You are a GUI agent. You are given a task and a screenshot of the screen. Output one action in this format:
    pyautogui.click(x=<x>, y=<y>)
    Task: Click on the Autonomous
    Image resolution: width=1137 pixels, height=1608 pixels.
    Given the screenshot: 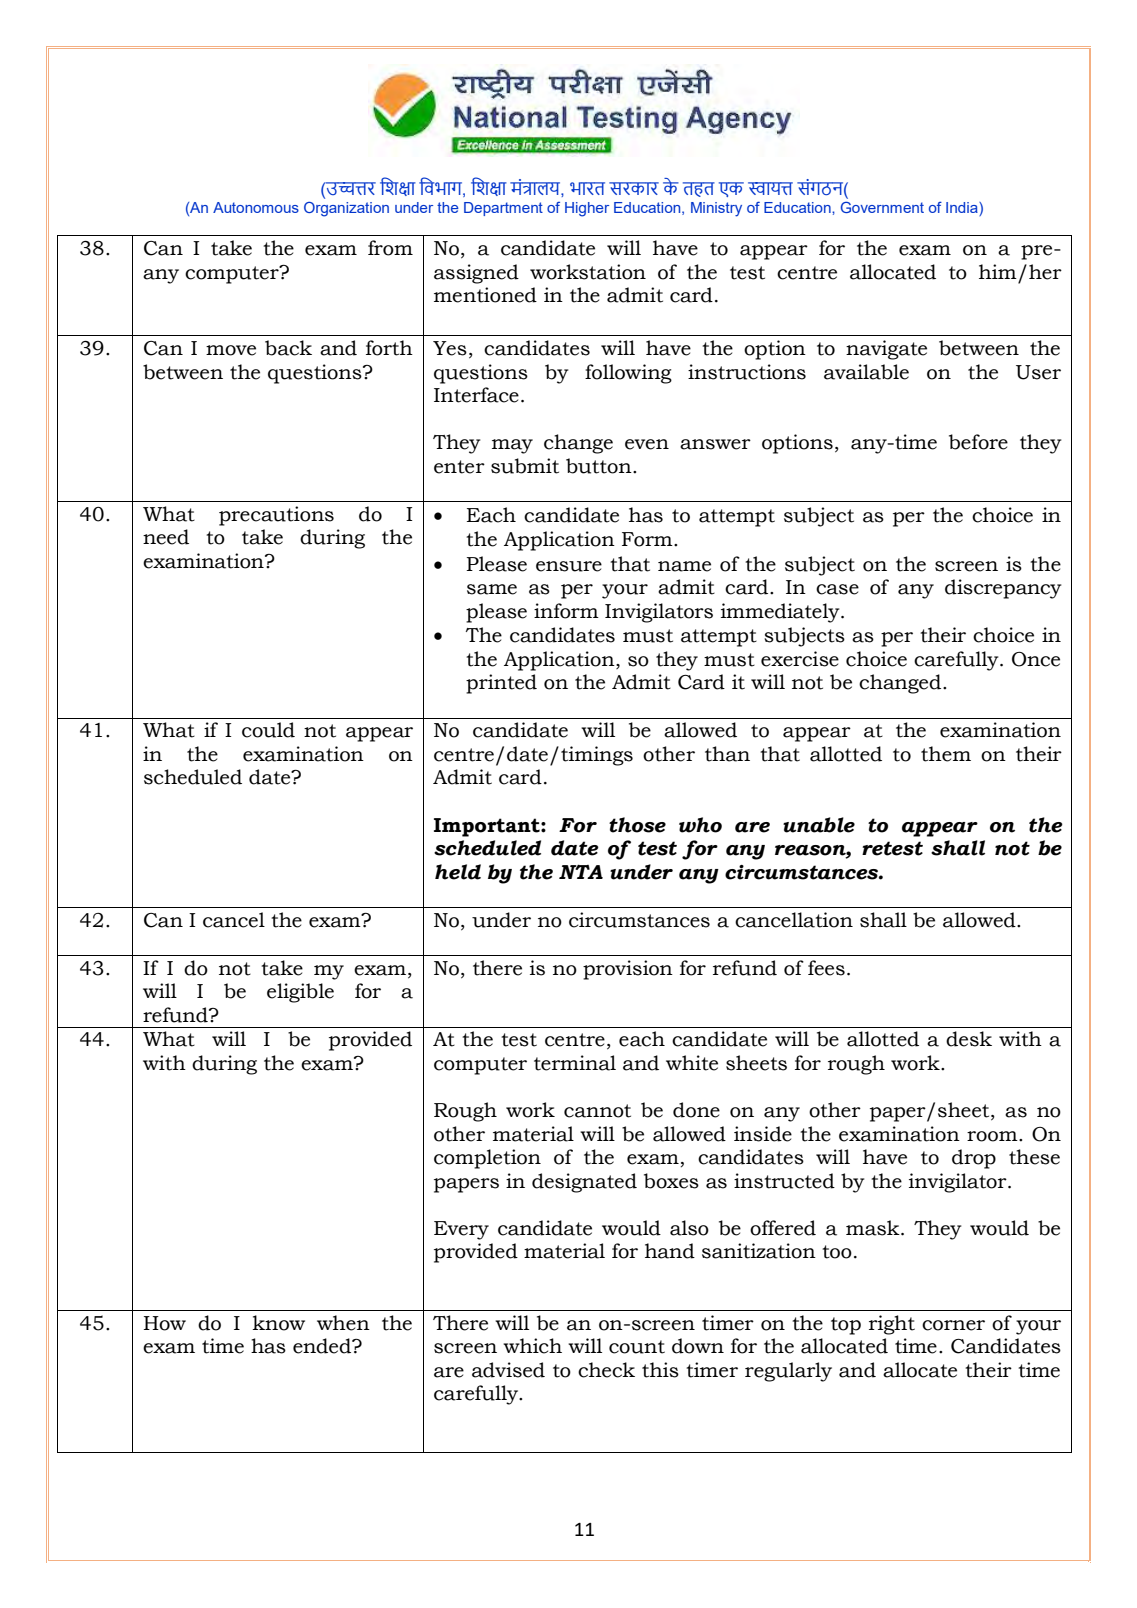 What is the action you would take?
    pyautogui.click(x=256, y=207)
